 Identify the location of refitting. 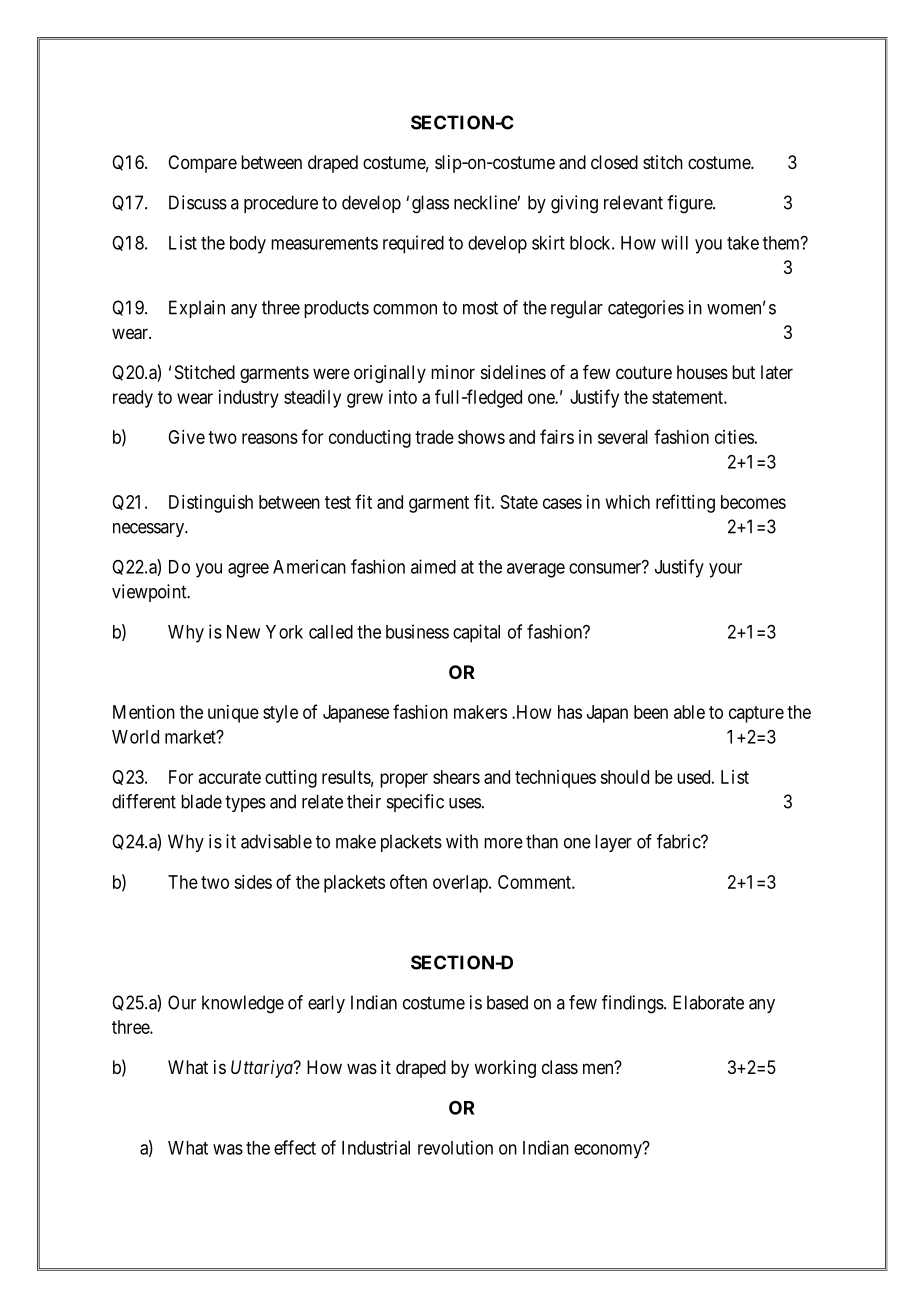
(685, 503).
